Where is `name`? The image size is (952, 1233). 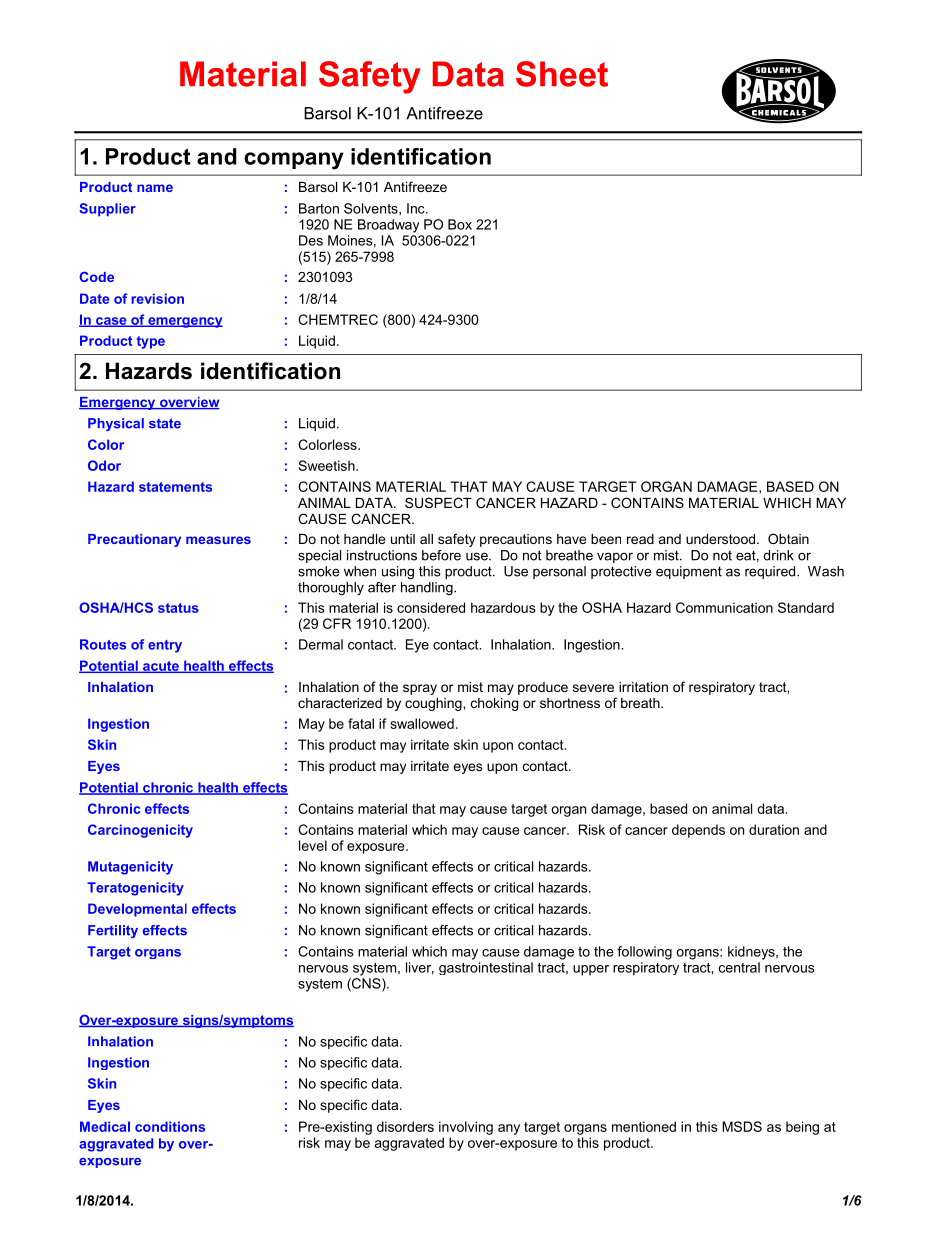
name is located at coordinates (155, 188).
